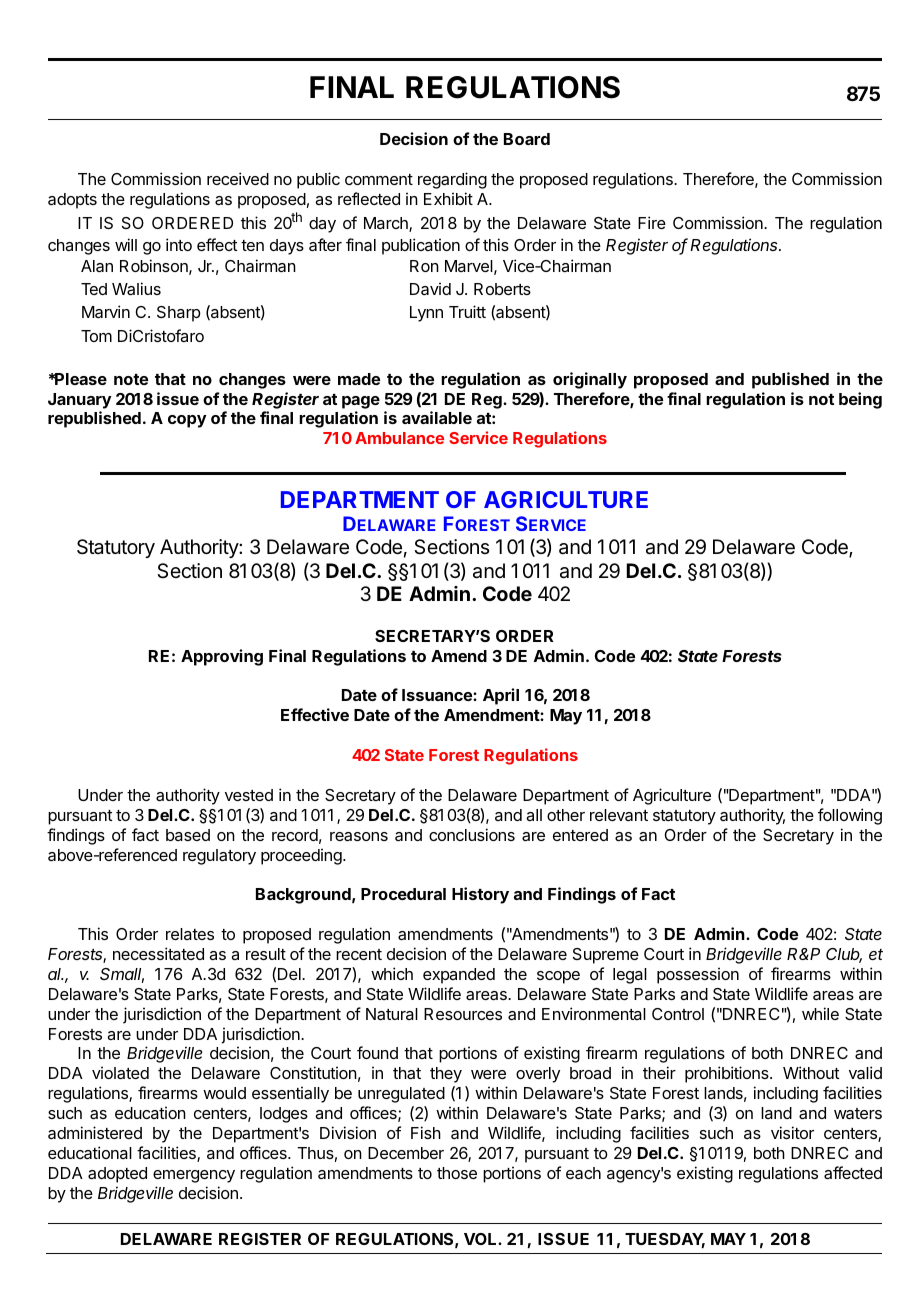 This screenshot has width=924, height=1313. I want to click on following, so click(850, 816).
